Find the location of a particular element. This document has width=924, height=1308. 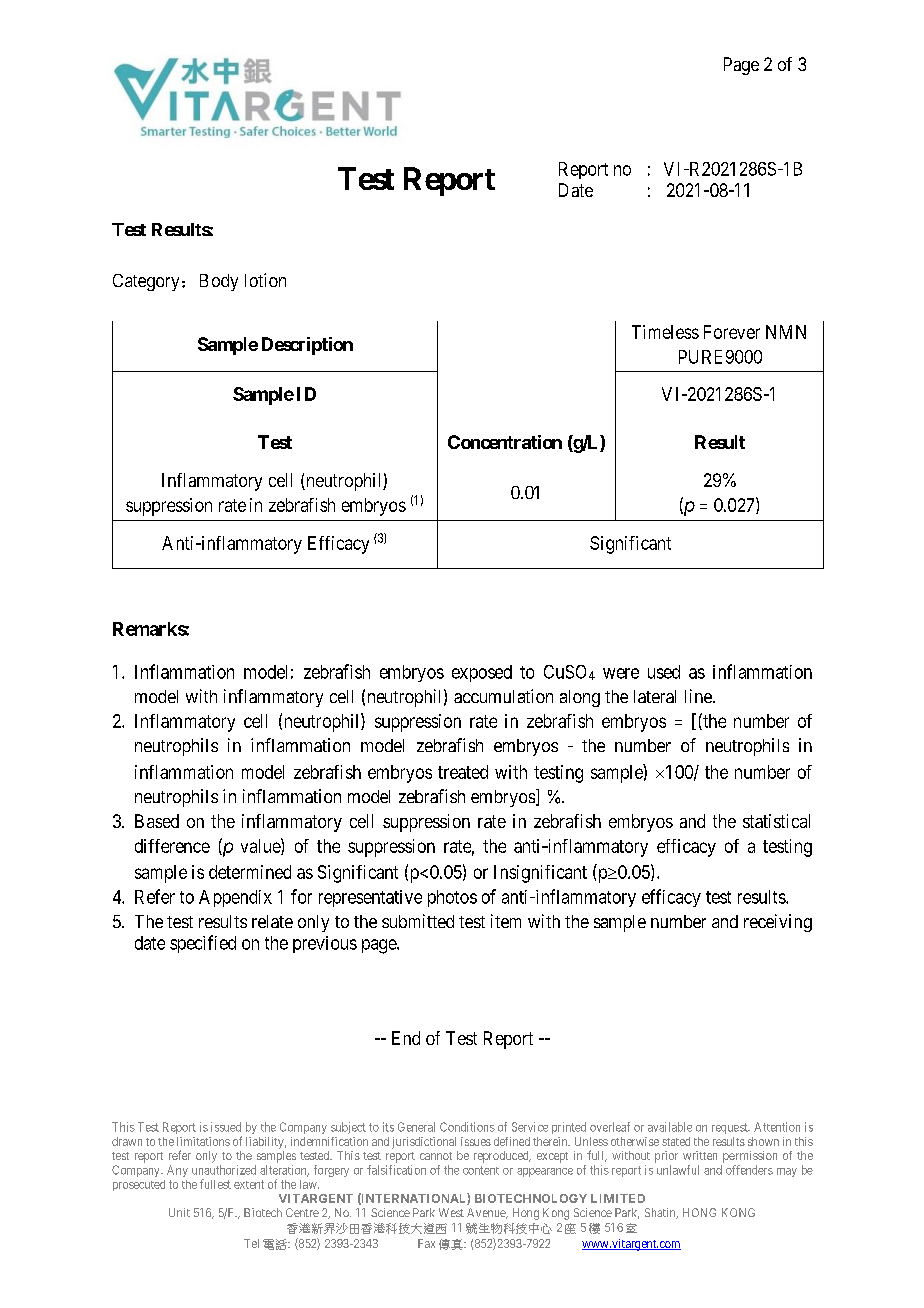

Description is located at coordinates (307, 346).
